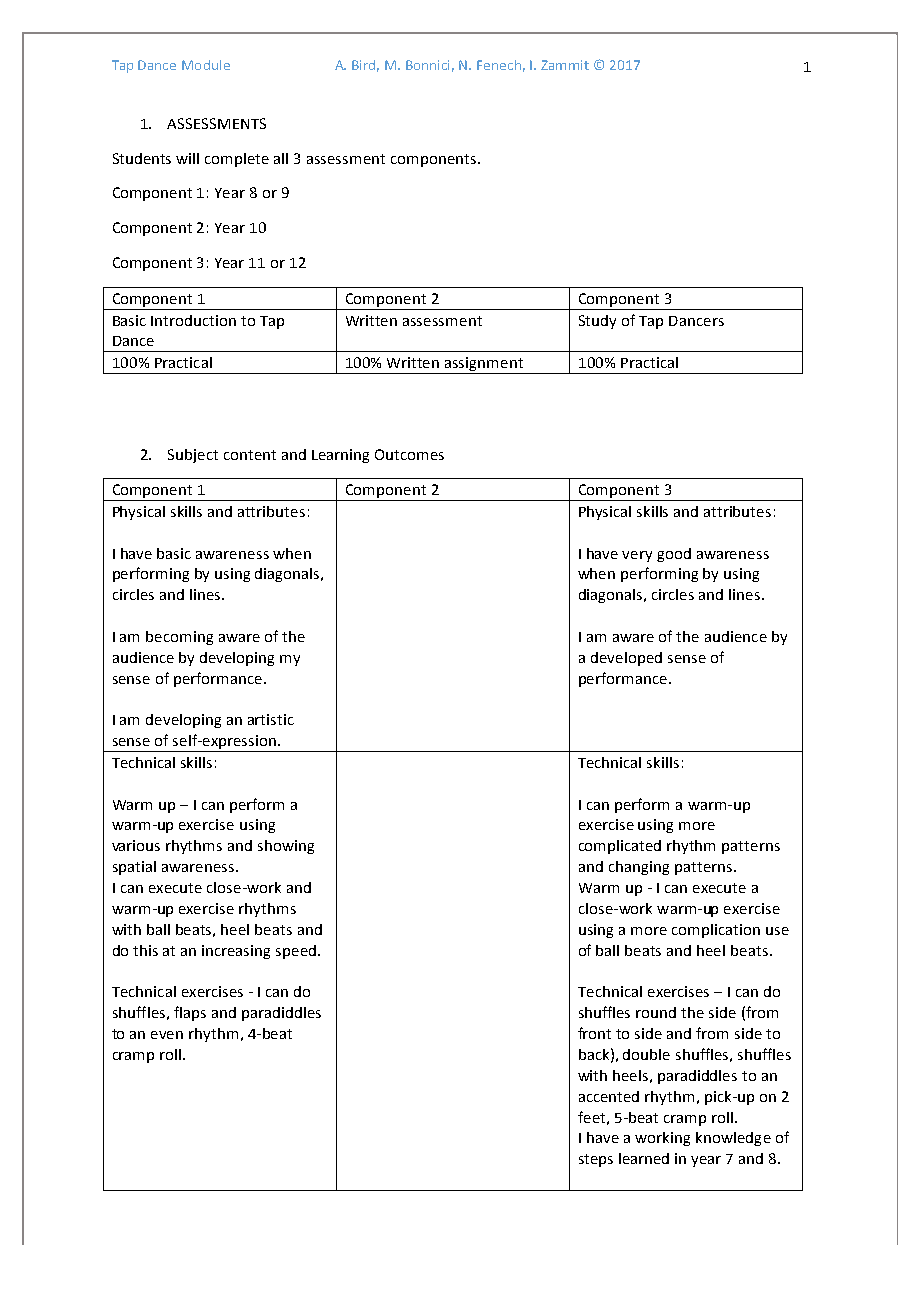 This screenshot has height=1308, width=924. What do you see at coordinates (639, 868) in the screenshot?
I see `changing` at bounding box center [639, 868].
